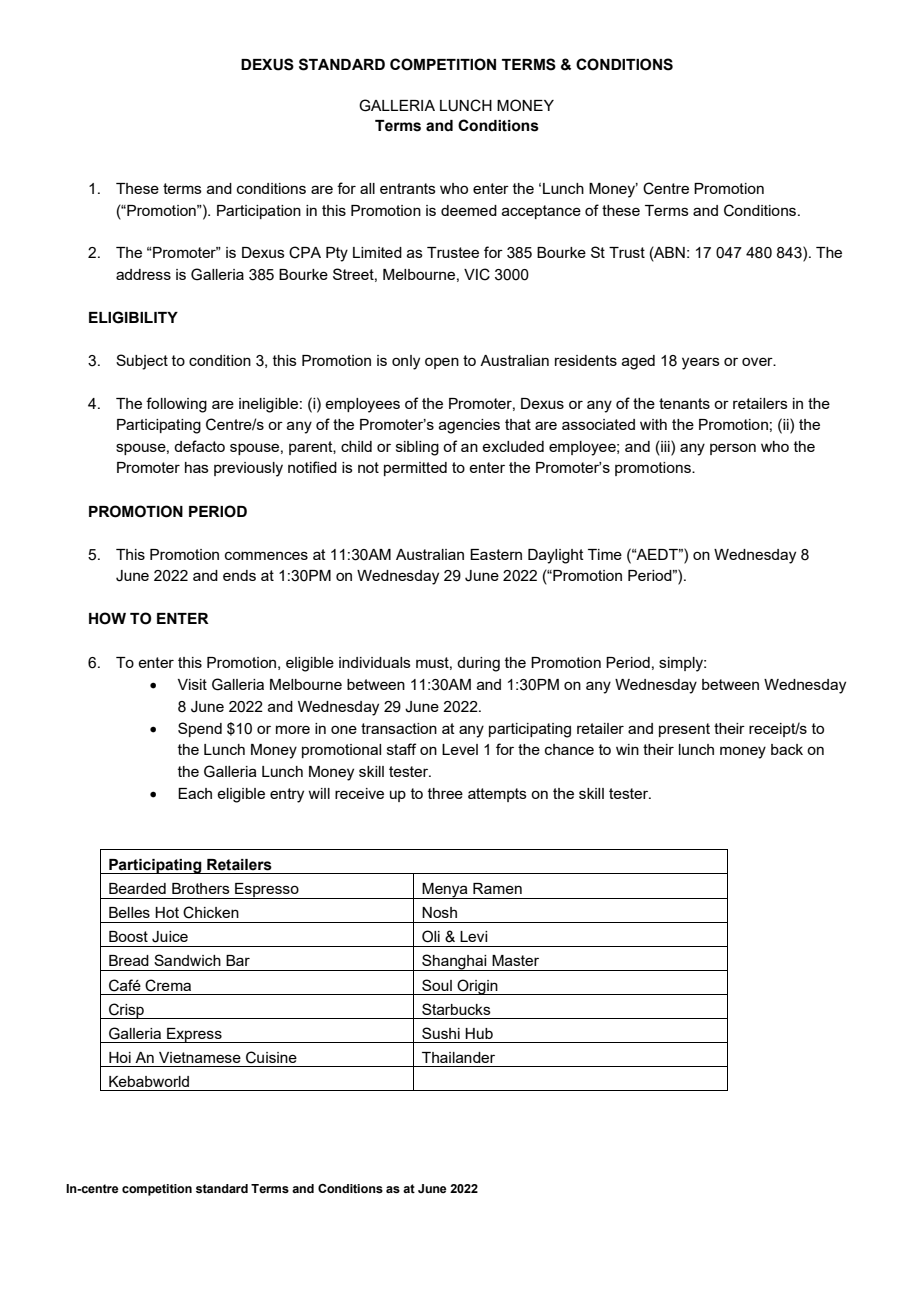 This page has width=924, height=1308. I want to click on Sushi, so click(441, 1033).
